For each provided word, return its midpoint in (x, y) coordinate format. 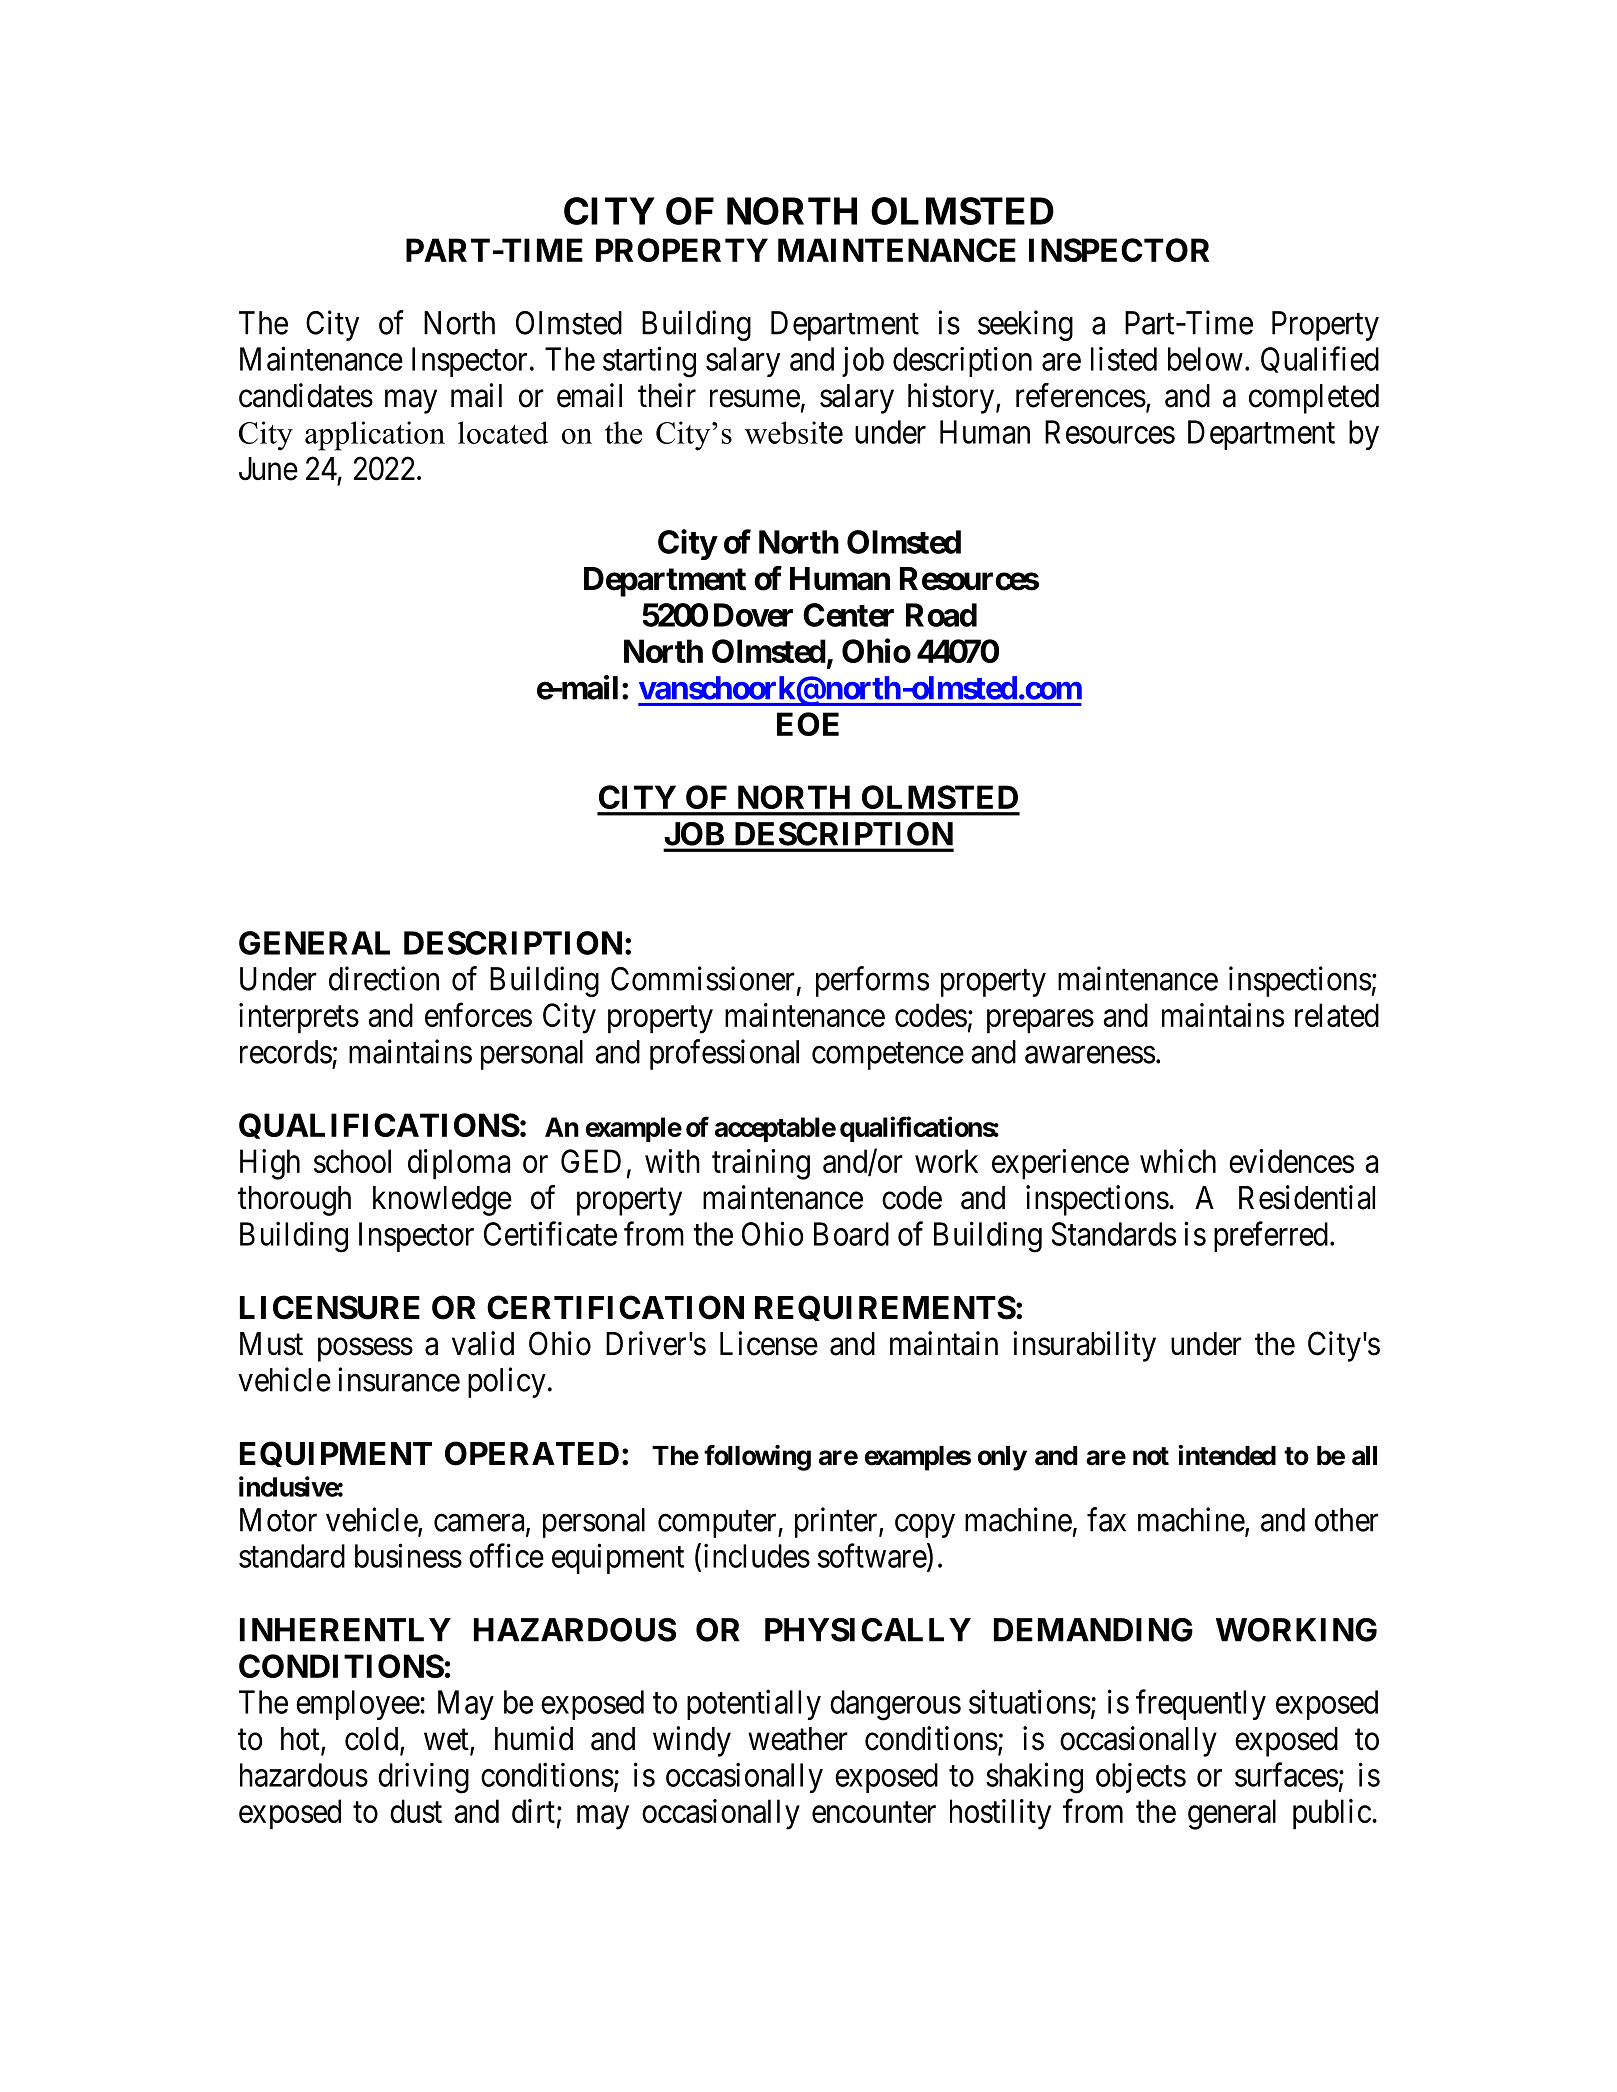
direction (384, 978)
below (1205, 359)
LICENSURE (330, 1307)
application (375, 436)
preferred (1271, 1236)
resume (755, 399)
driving (423, 1778)
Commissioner (703, 978)
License (769, 1343)
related (1337, 1015)
